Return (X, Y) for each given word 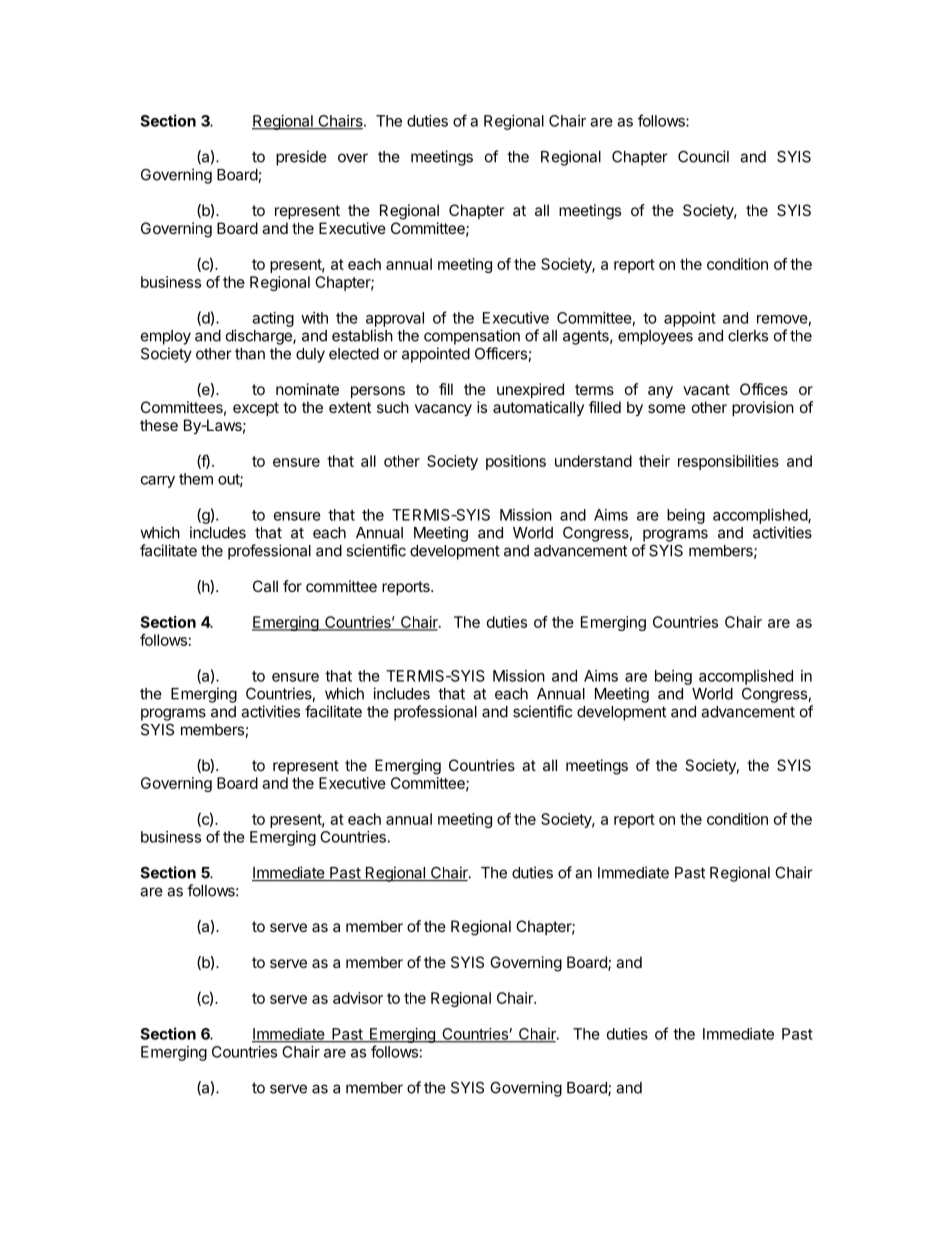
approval (395, 319)
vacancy (443, 410)
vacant (706, 389)
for (292, 586)
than (250, 354)
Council (703, 156)
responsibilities (728, 462)
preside (301, 158)
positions (516, 462)
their (654, 461)
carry (158, 482)
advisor (358, 998)
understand (593, 461)
